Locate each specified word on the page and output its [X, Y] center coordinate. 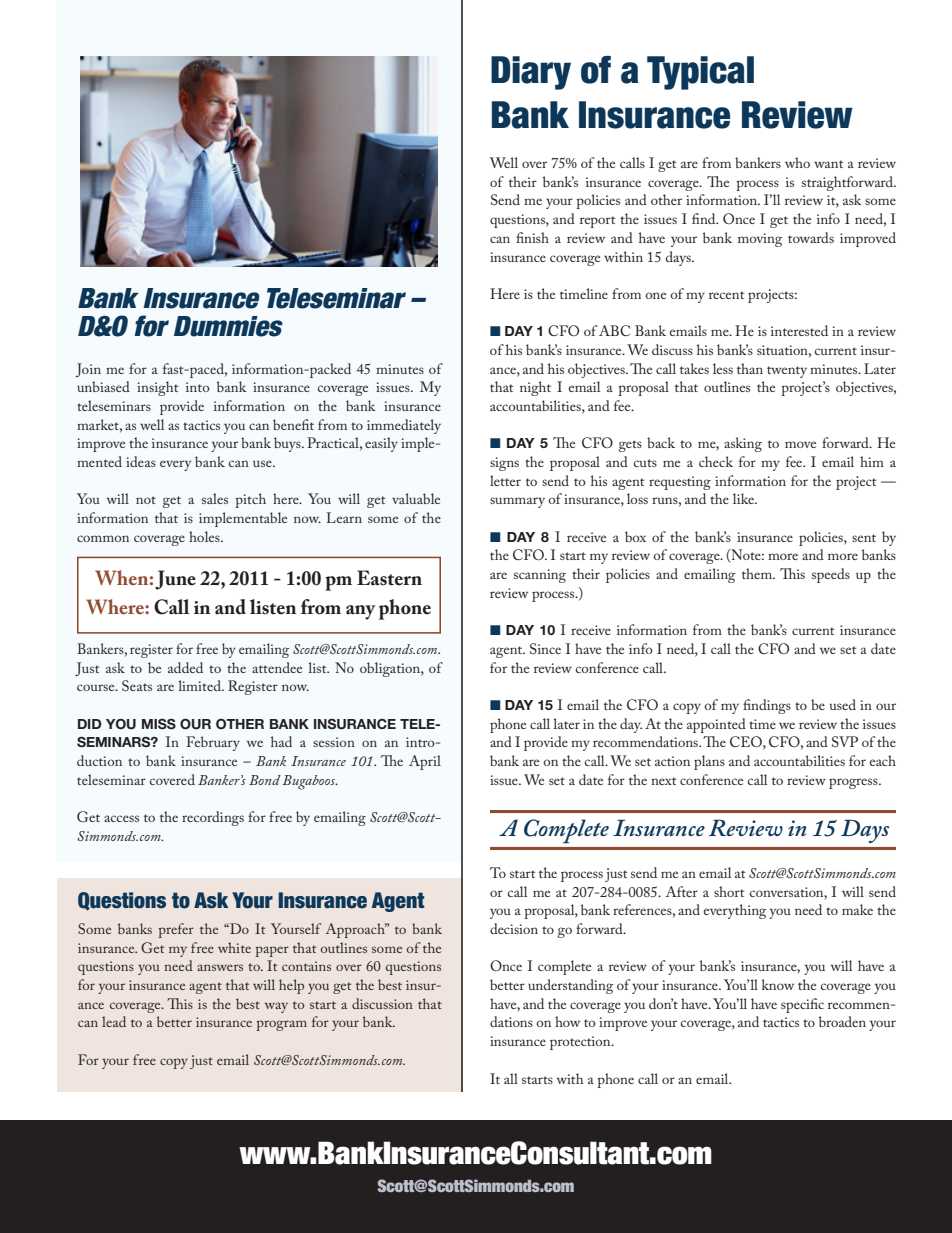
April [425, 762]
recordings [213, 818]
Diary [531, 73]
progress [854, 783]
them [758, 573]
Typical [700, 73]
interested [799, 330]
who [797, 162]
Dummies [228, 326]
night [535, 388]
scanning [540, 576]
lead [114, 1021]
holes [205, 536]
